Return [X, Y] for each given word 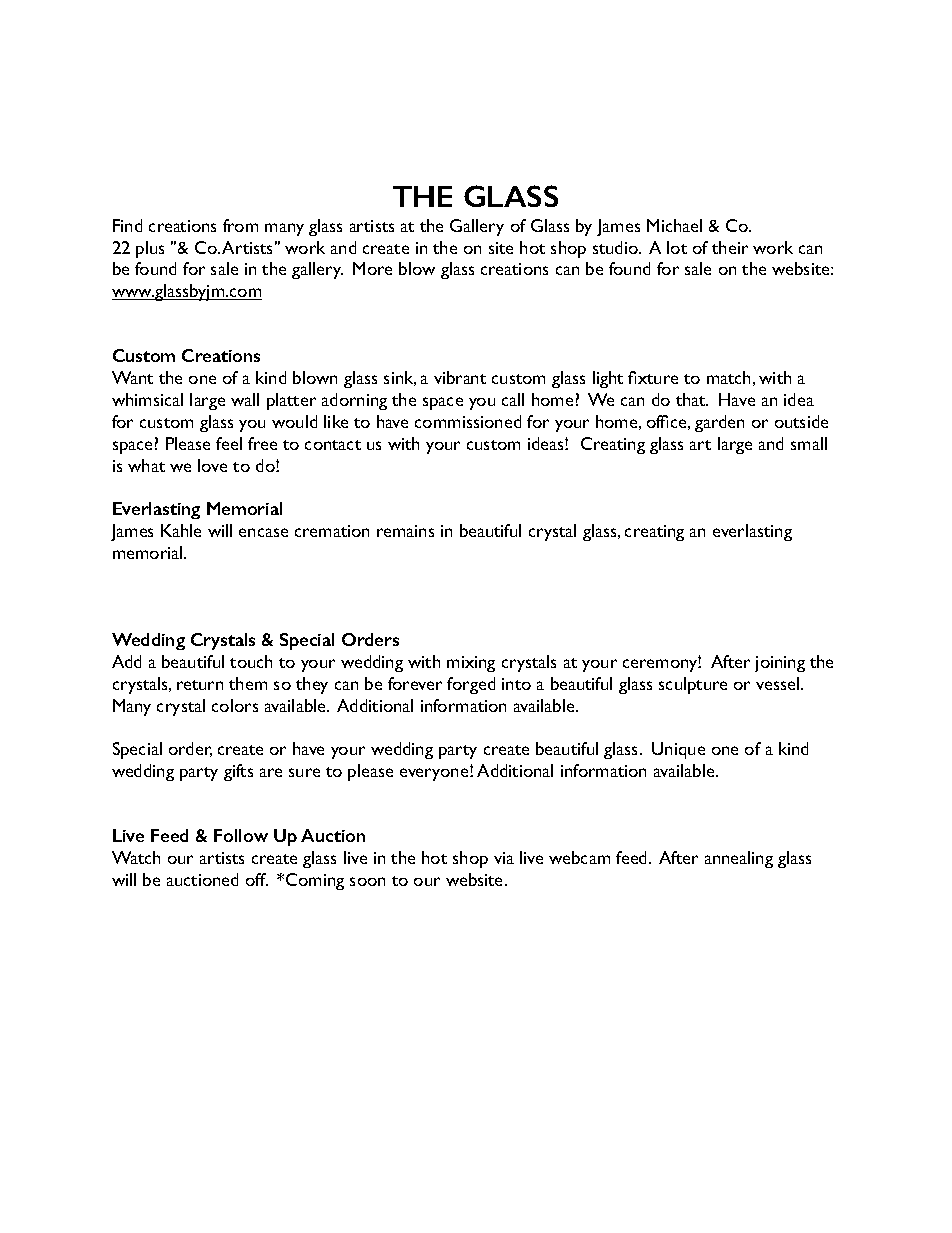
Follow [241, 835]
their [730, 247]
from [240, 225]
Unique [678, 750]
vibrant [460, 377]
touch [251, 661]
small [809, 443]
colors [235, 705]
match [728, 377]
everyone [435, 774]
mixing [471, 664]
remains [405, 531]
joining [780, 664]
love [212, 465]
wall [245, 399]
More [372, 268]
